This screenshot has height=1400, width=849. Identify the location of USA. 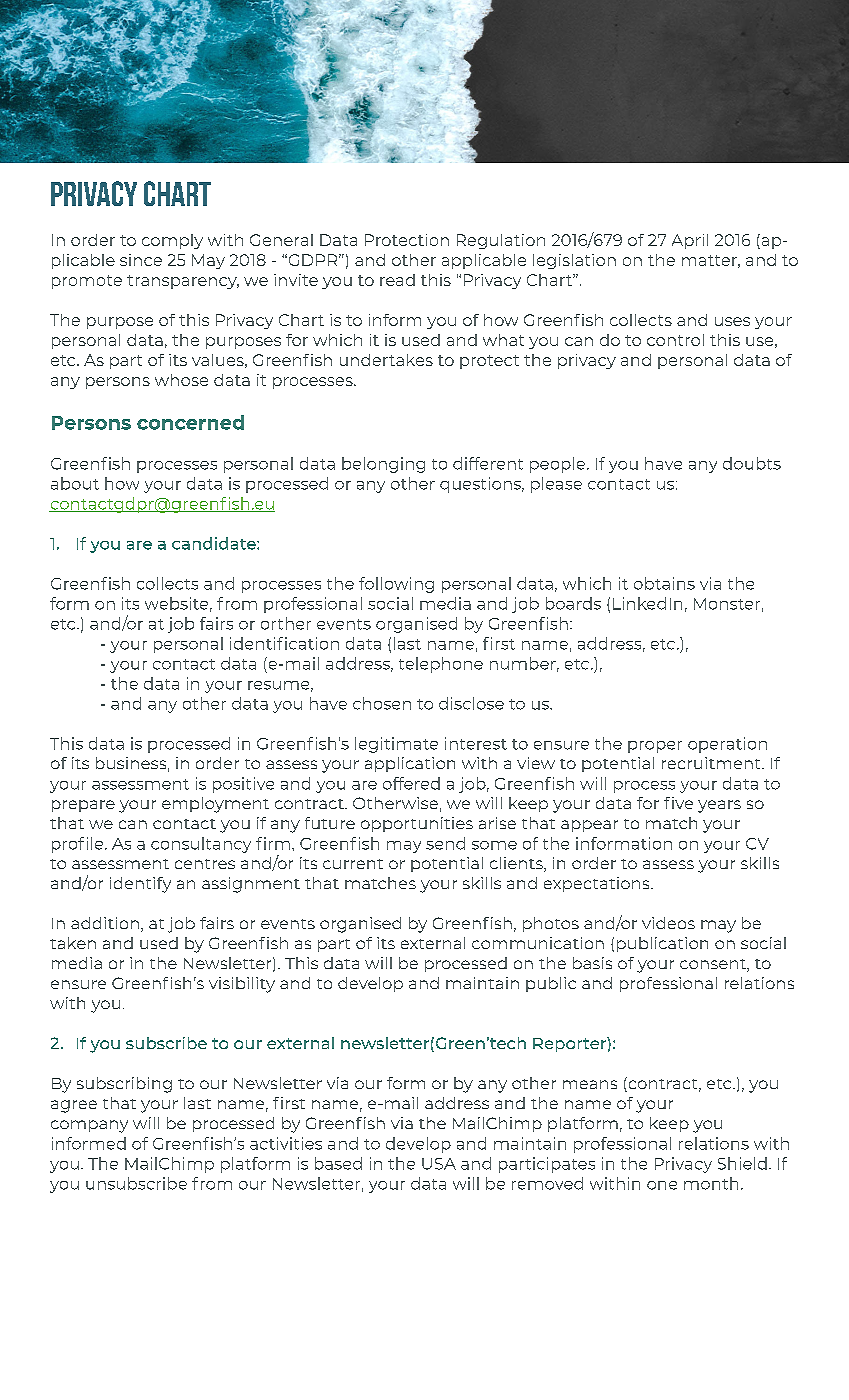
(439, 1164).
